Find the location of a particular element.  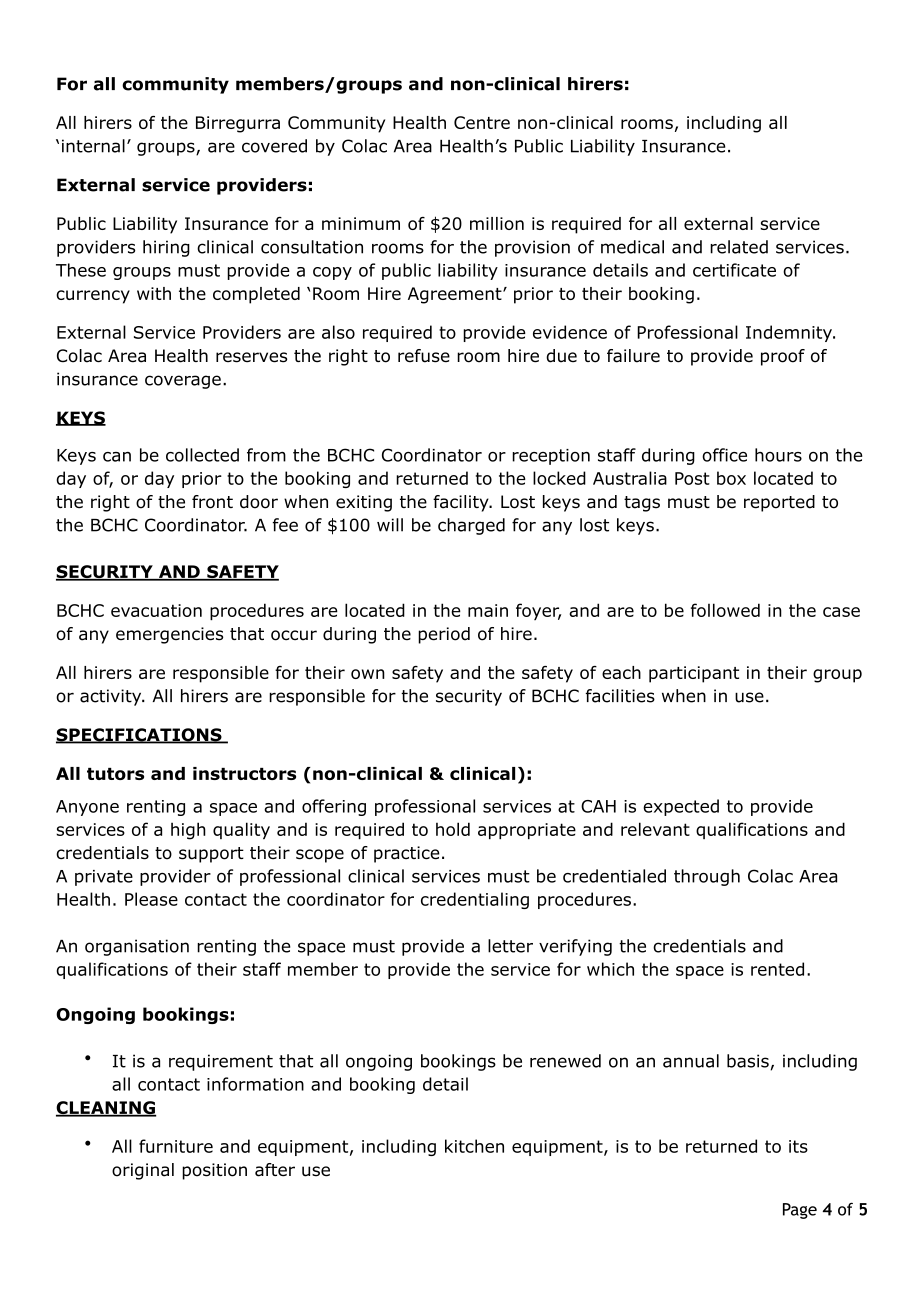

credentialing is located at coordinates (475, 900).
